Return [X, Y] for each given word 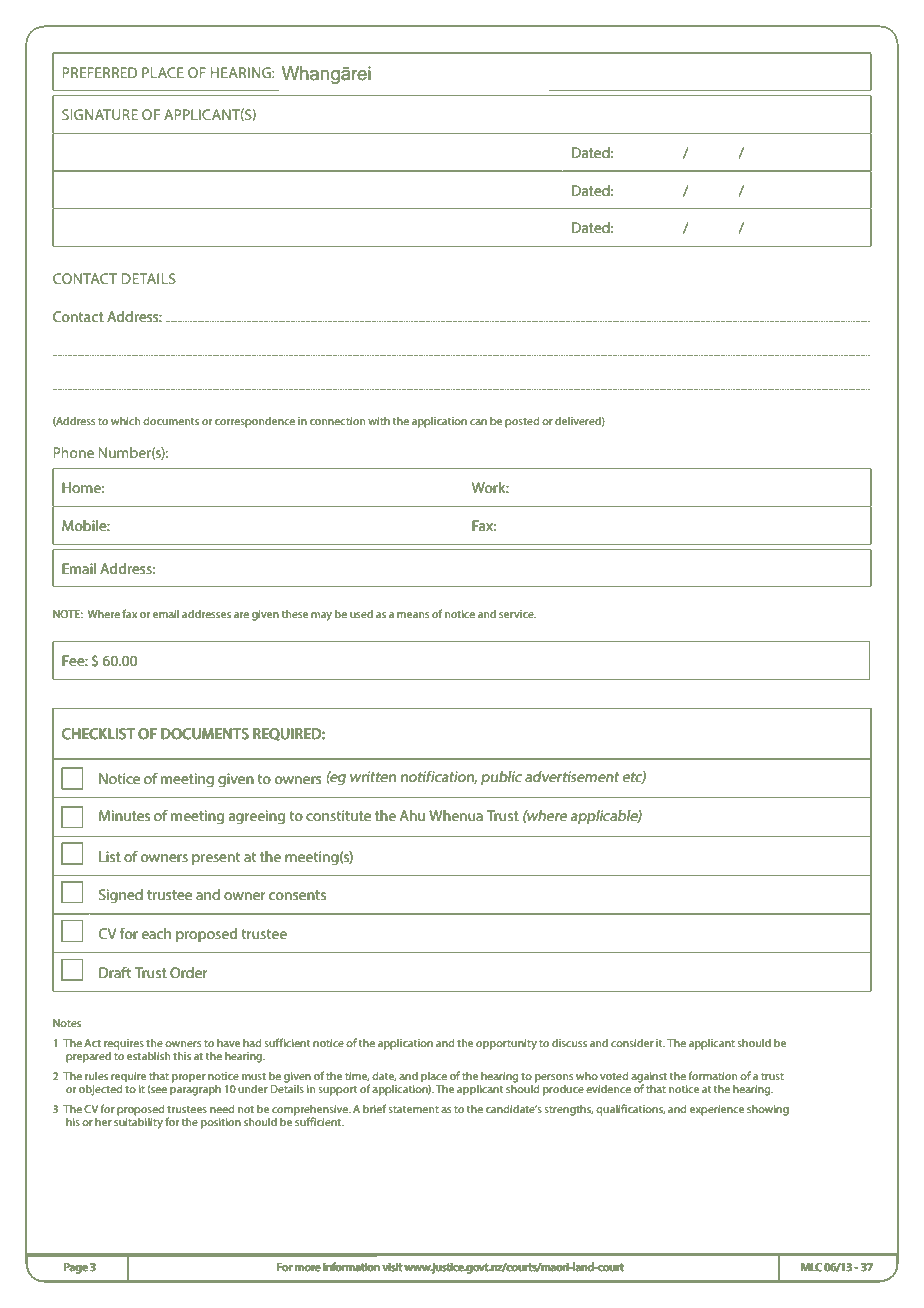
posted [522, 422]
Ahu [412, 815]
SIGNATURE [100, 114]
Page [76, 1268]
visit [392, 1267]
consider [632, 1042]
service [517, 614]
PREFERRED [100, 72]
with [379, 420]
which [125, 420]
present [216, 858]
